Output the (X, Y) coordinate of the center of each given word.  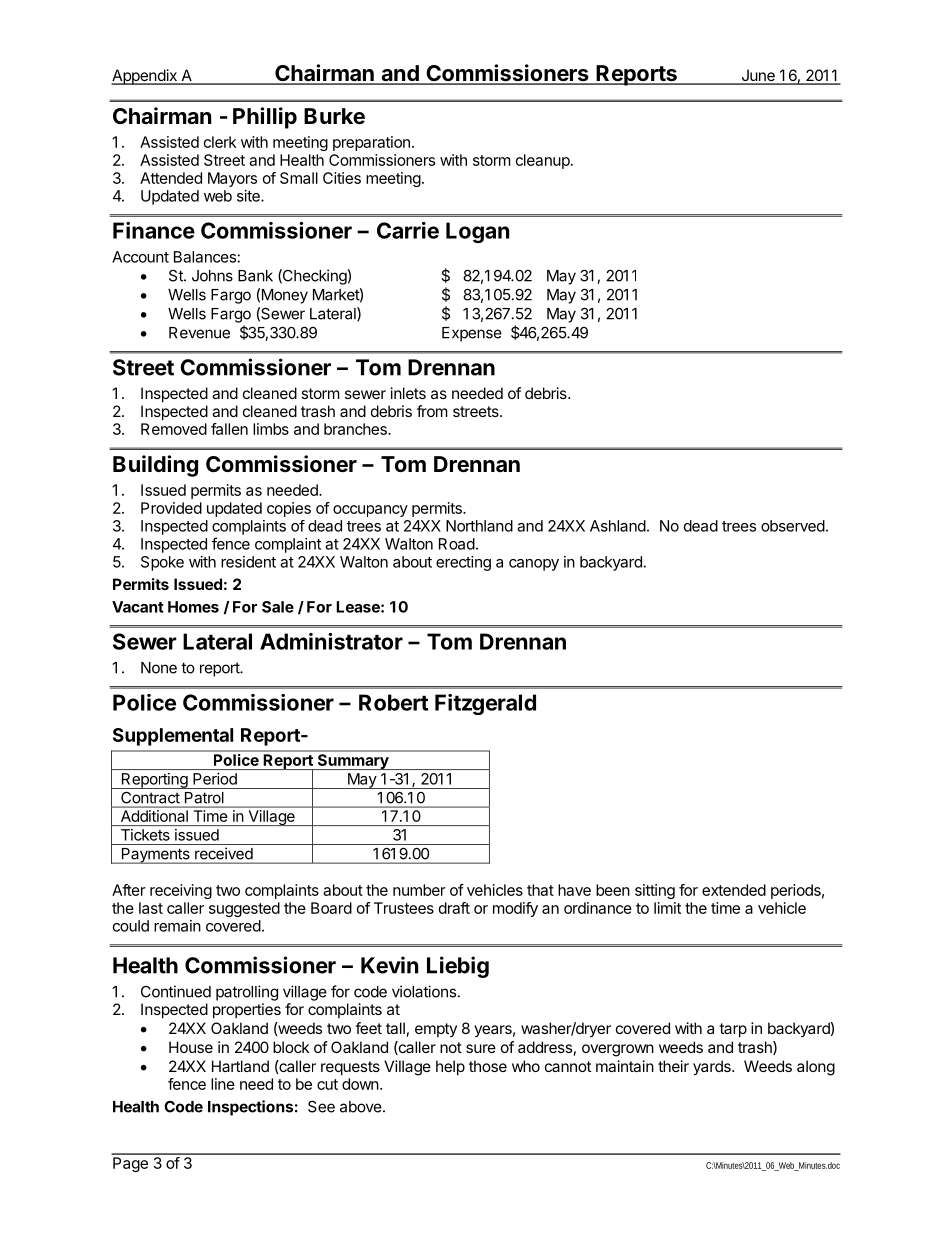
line (223, 1084)
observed (793, 526)
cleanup (543, 161)
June (758, 76)
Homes (193, 607)
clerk (220, 142)
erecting (463, 563)
